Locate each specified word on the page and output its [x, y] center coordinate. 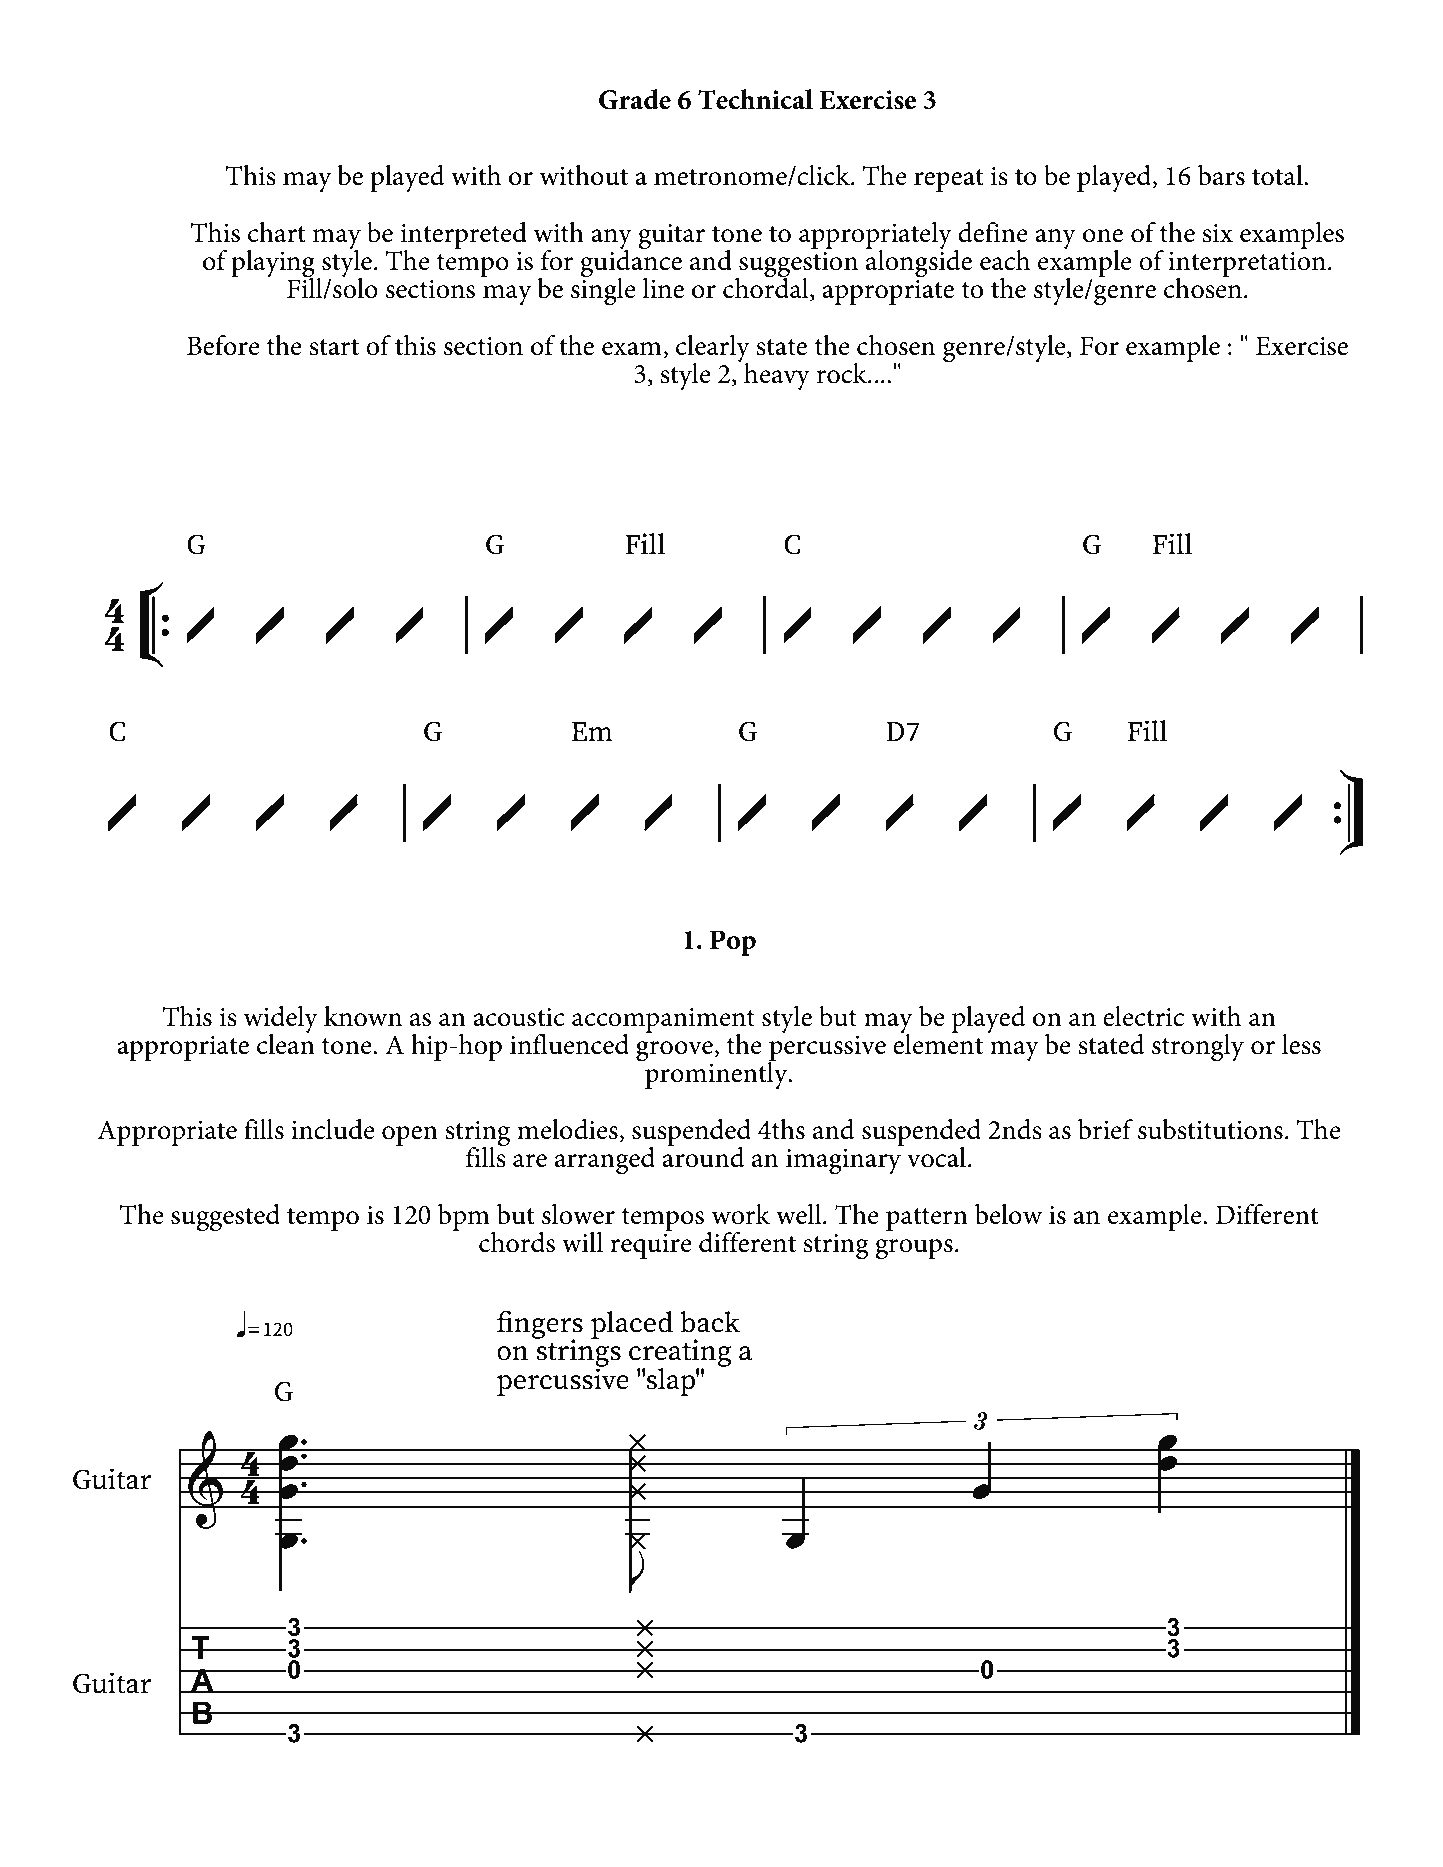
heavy [777, 376]
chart [277, 232]
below [1008, 1214]
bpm [465, 1218]
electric [1143, 1016]
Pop [733, 943]
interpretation [1247, 265]
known [363, 1016]
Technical [755, 99]
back [710, 1322]
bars [1221, 175]
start [334, 347]
